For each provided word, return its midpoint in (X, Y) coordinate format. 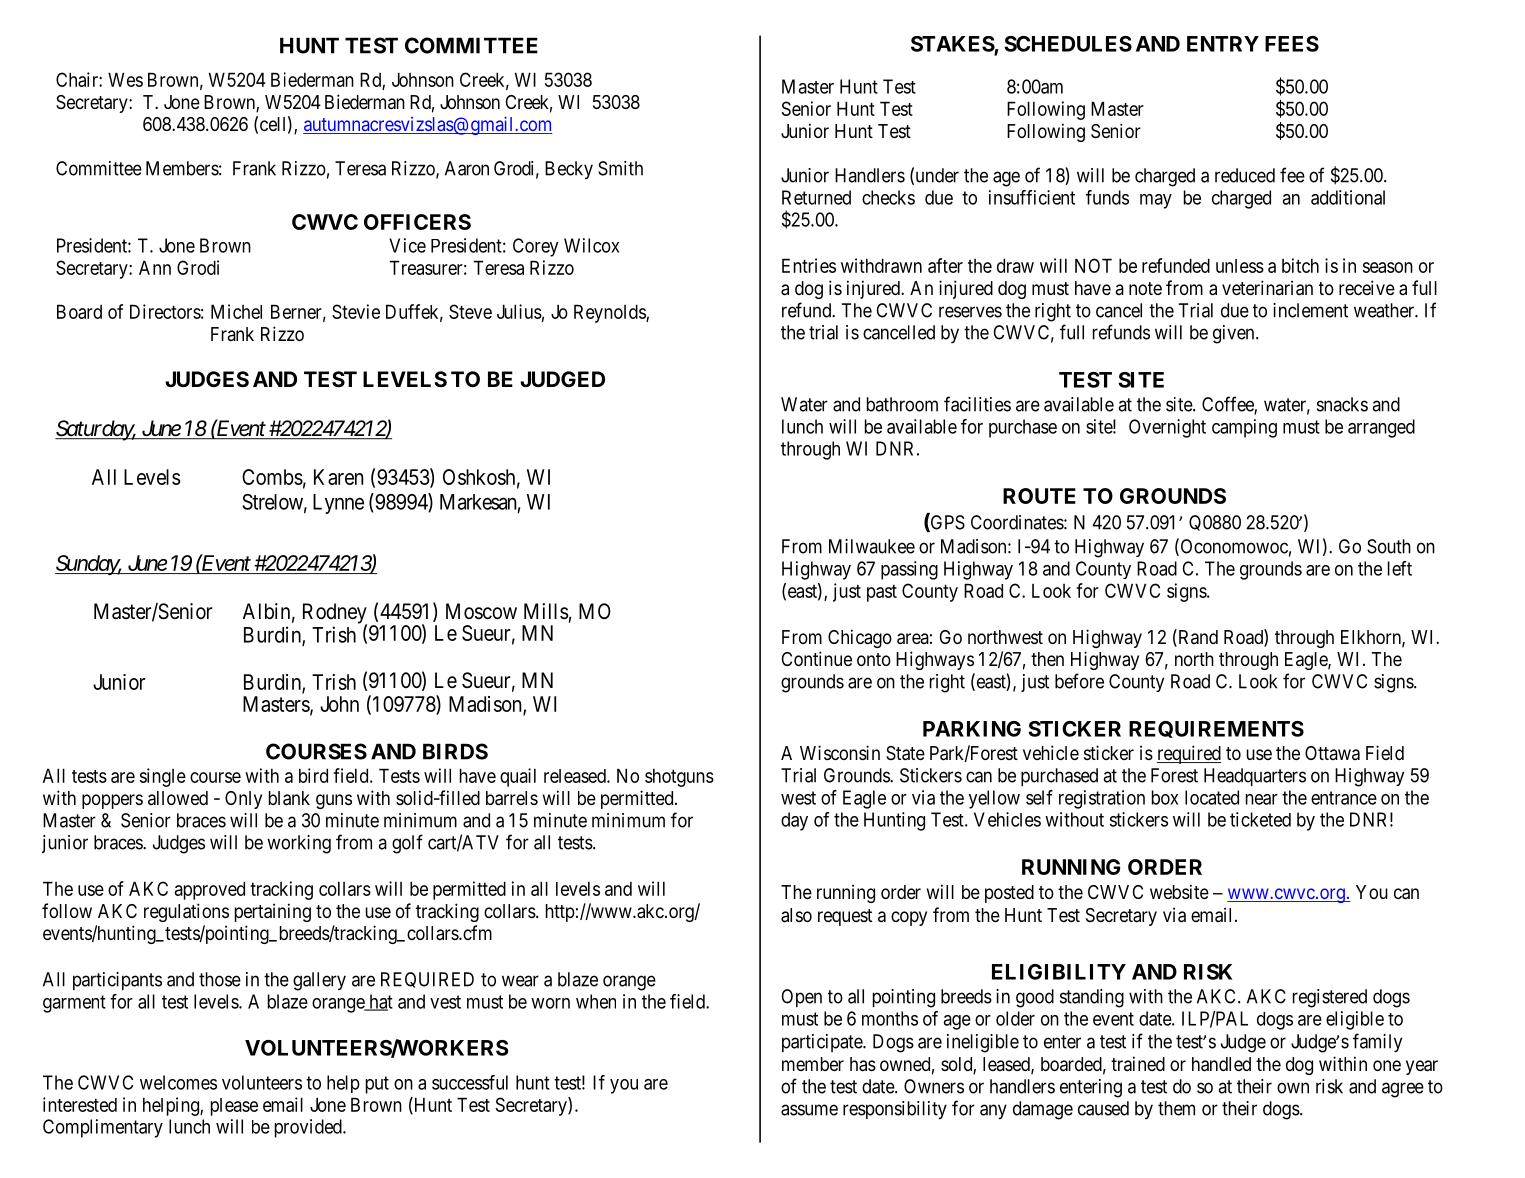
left (1400, 568)
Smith (620, 168)
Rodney (335, 614)
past (882, 593)
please (234, 1107)
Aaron (467, 168)
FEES (1292, 44)
